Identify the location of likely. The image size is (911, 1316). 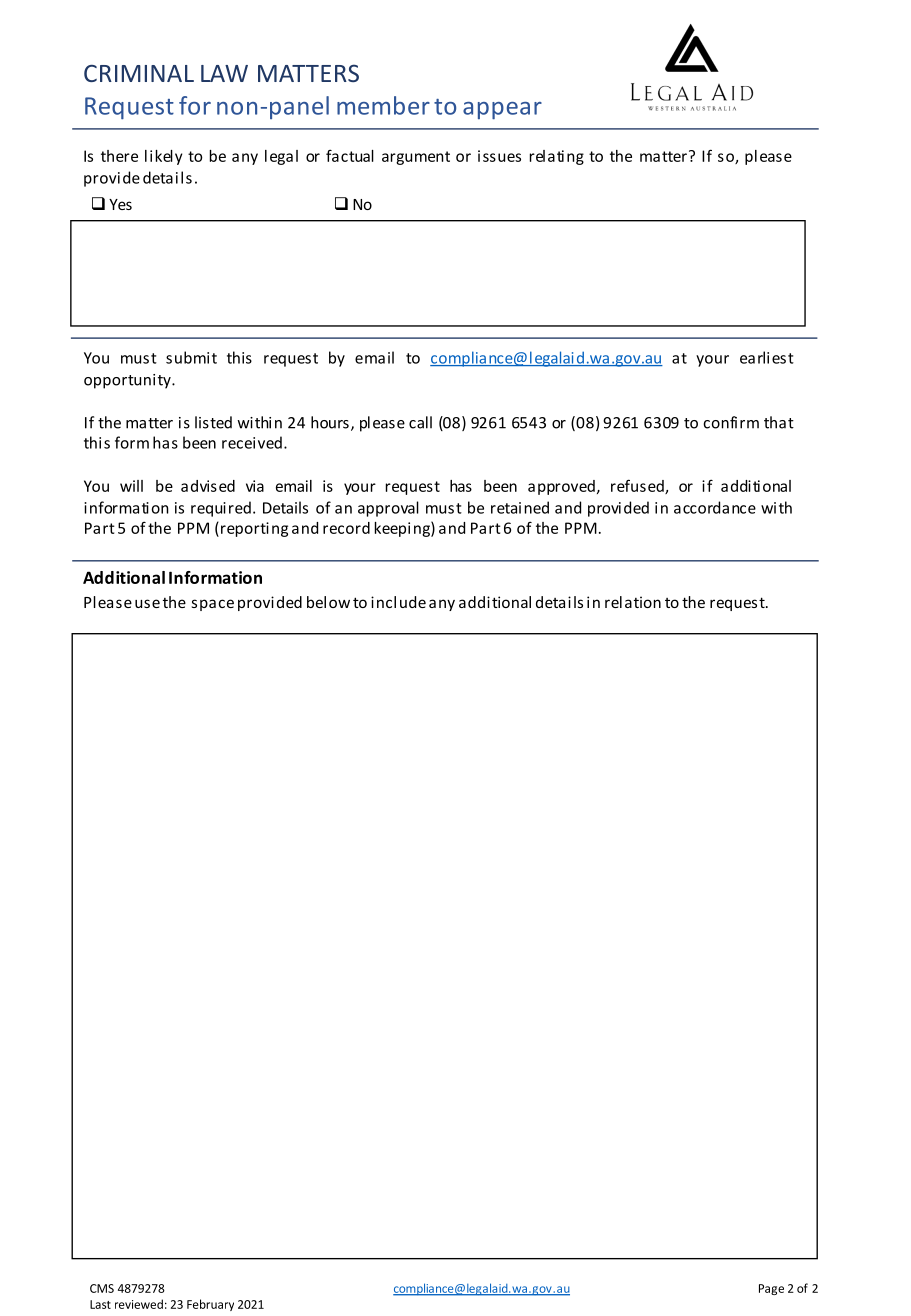
(163, 157).
